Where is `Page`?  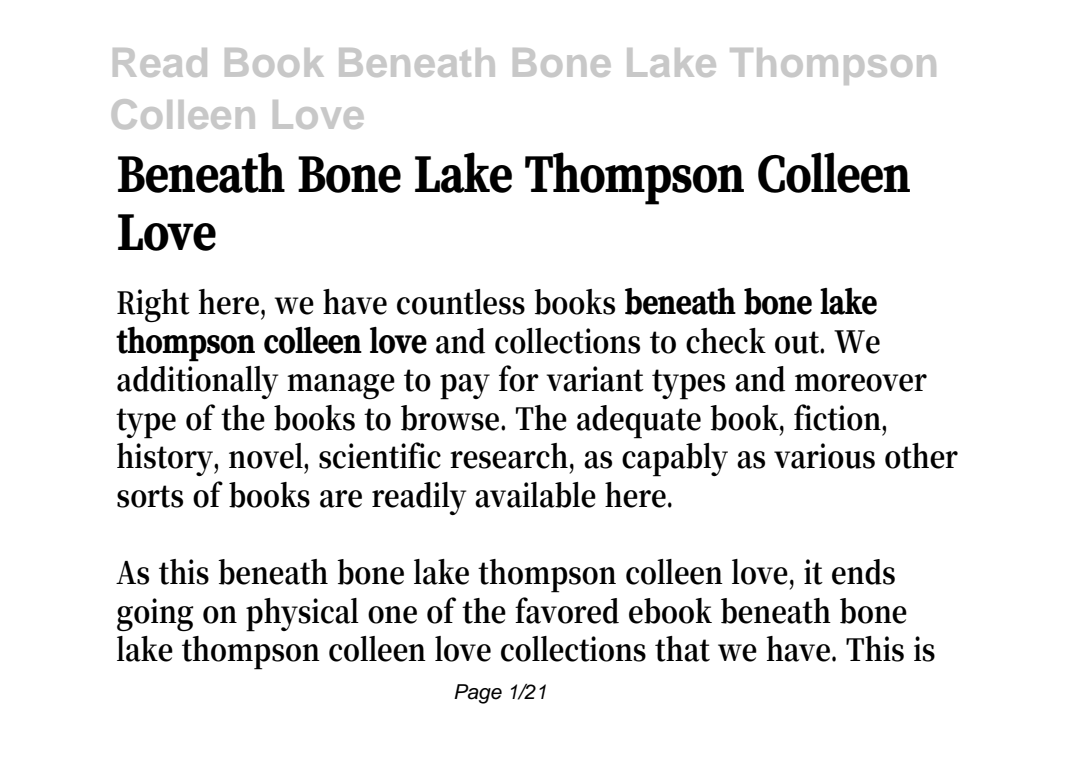
Page is located at coordinates (478, 694).
